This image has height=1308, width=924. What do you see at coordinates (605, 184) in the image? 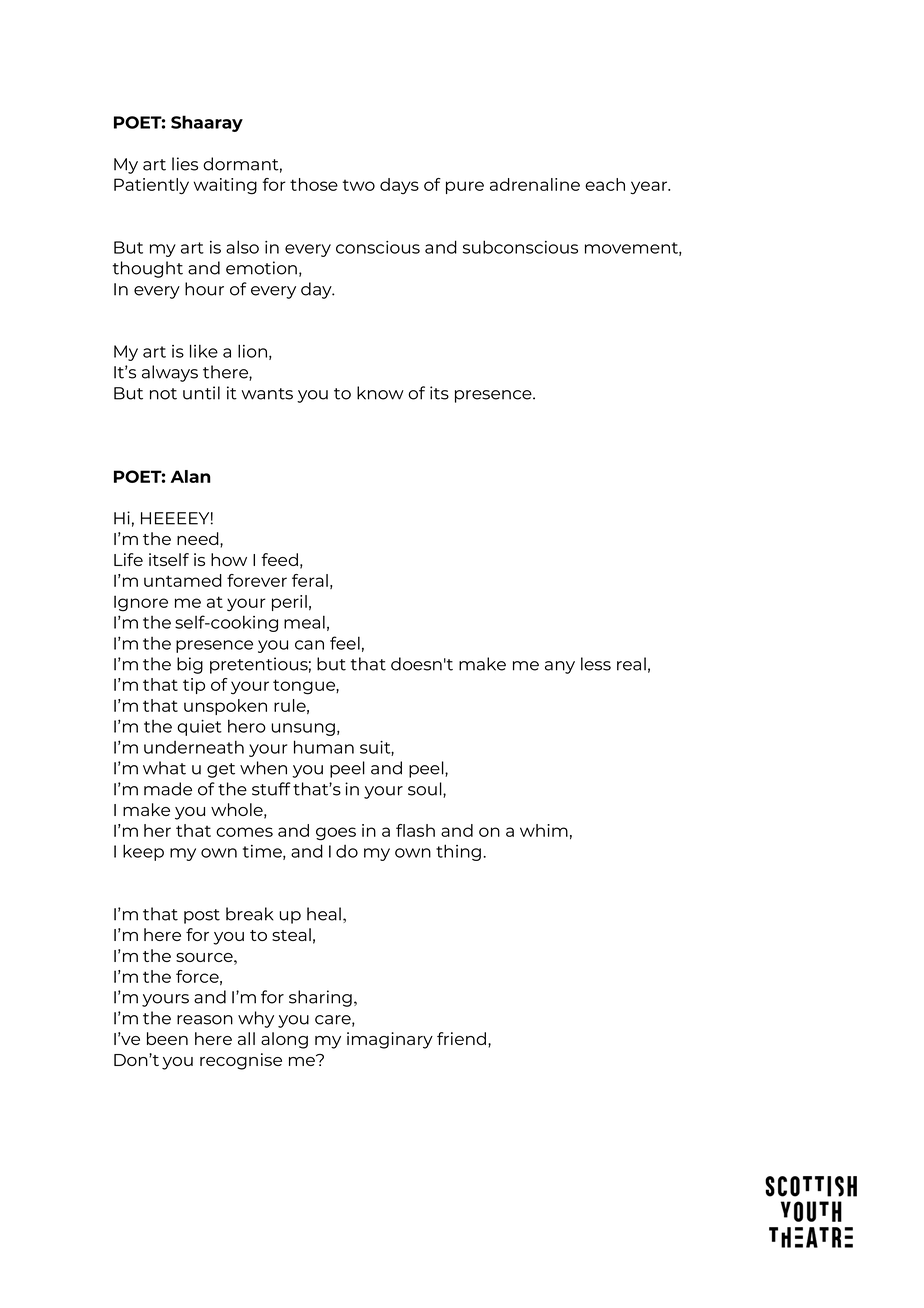
I see `each` at bounding box center [605, 184].
